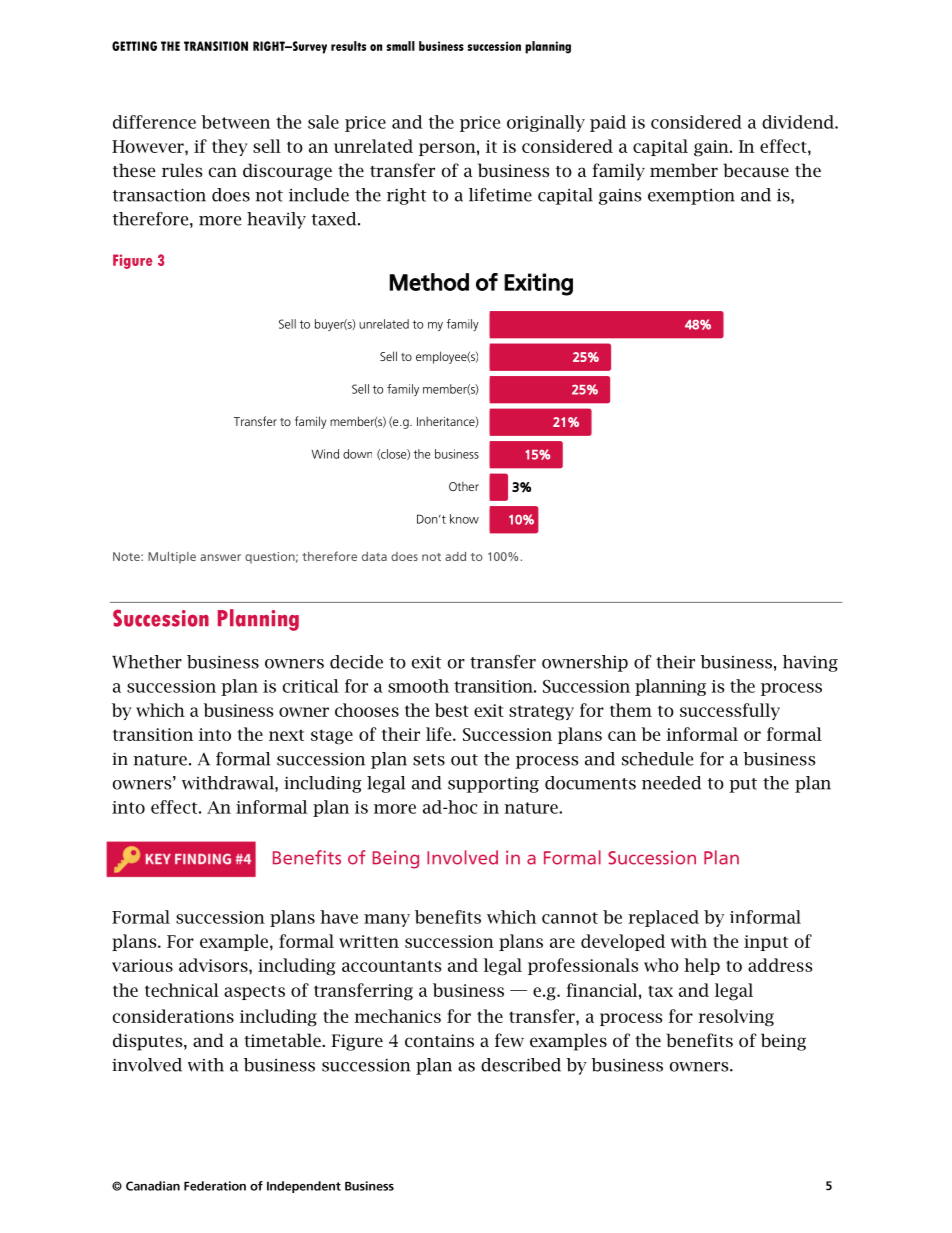 This page has width=952, height=1233. I want to click on small, so click(401, 46).
